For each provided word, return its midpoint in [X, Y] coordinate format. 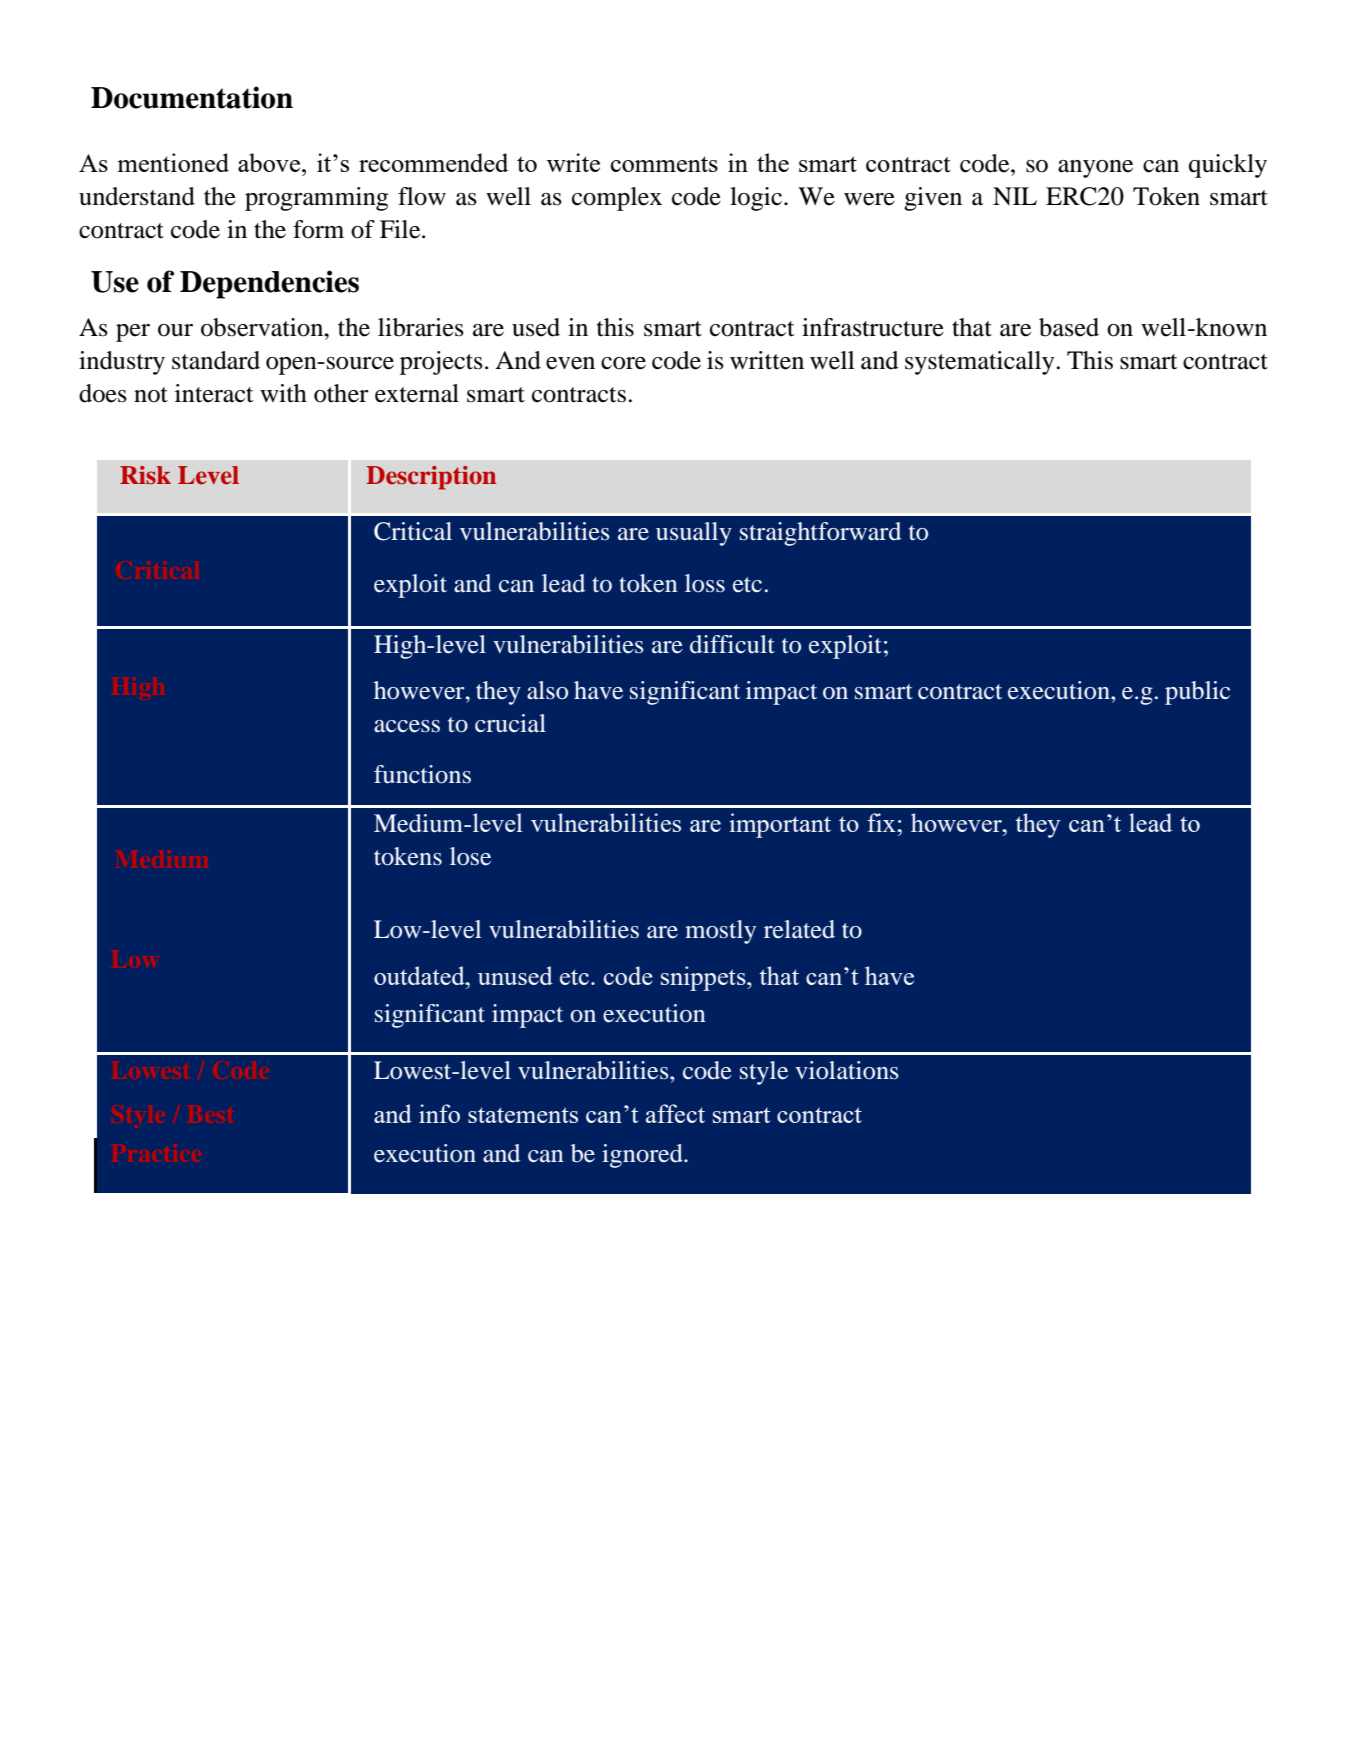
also [547, 690]
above [270, 162]
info [439, 1113]
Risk [145, 475]
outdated [420, 975]
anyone [1095, 169]
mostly [720, 932]
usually [694, 534]
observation [263, 327]
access [407, 726]
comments [664, 164]
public [1197, 693]
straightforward [820, 534]
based [1069, 327]
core [623, 363]
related [799, 929]
